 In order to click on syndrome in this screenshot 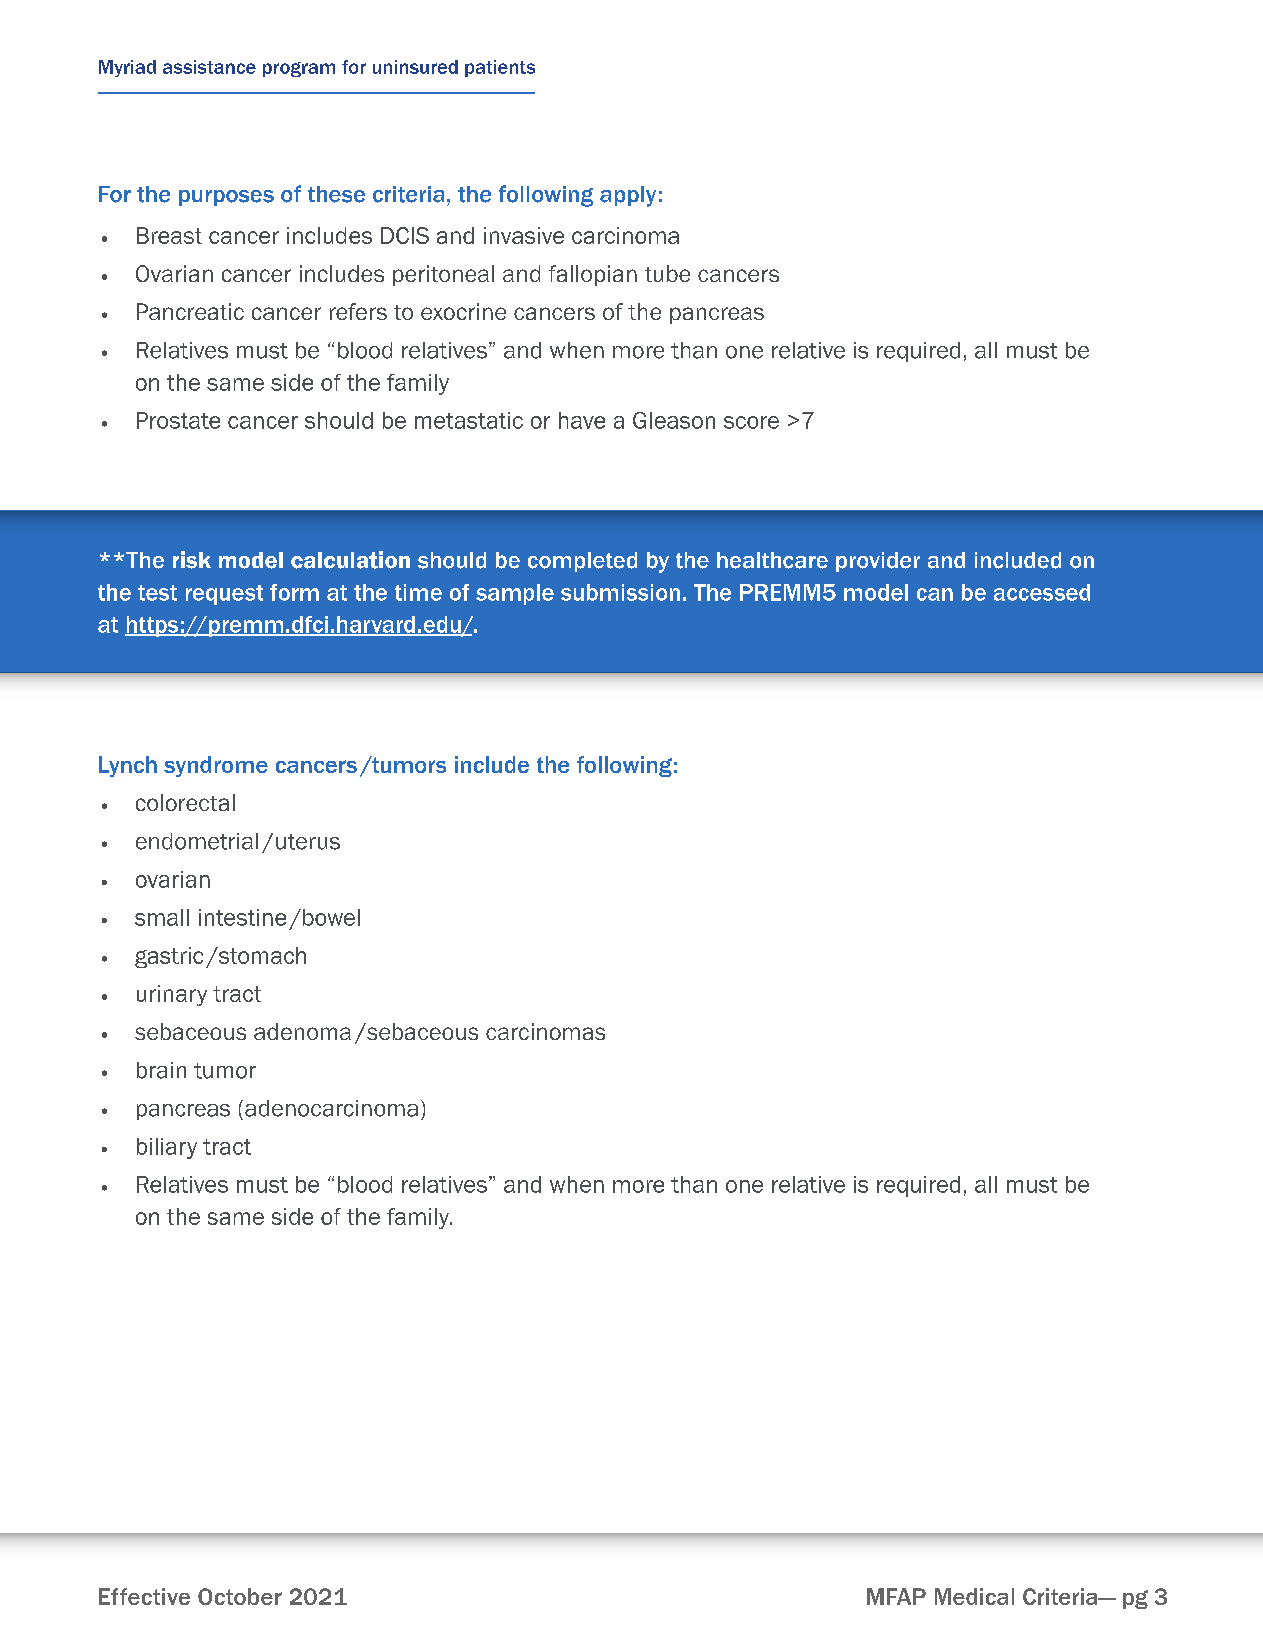, I will do `click(216, 766)`.
